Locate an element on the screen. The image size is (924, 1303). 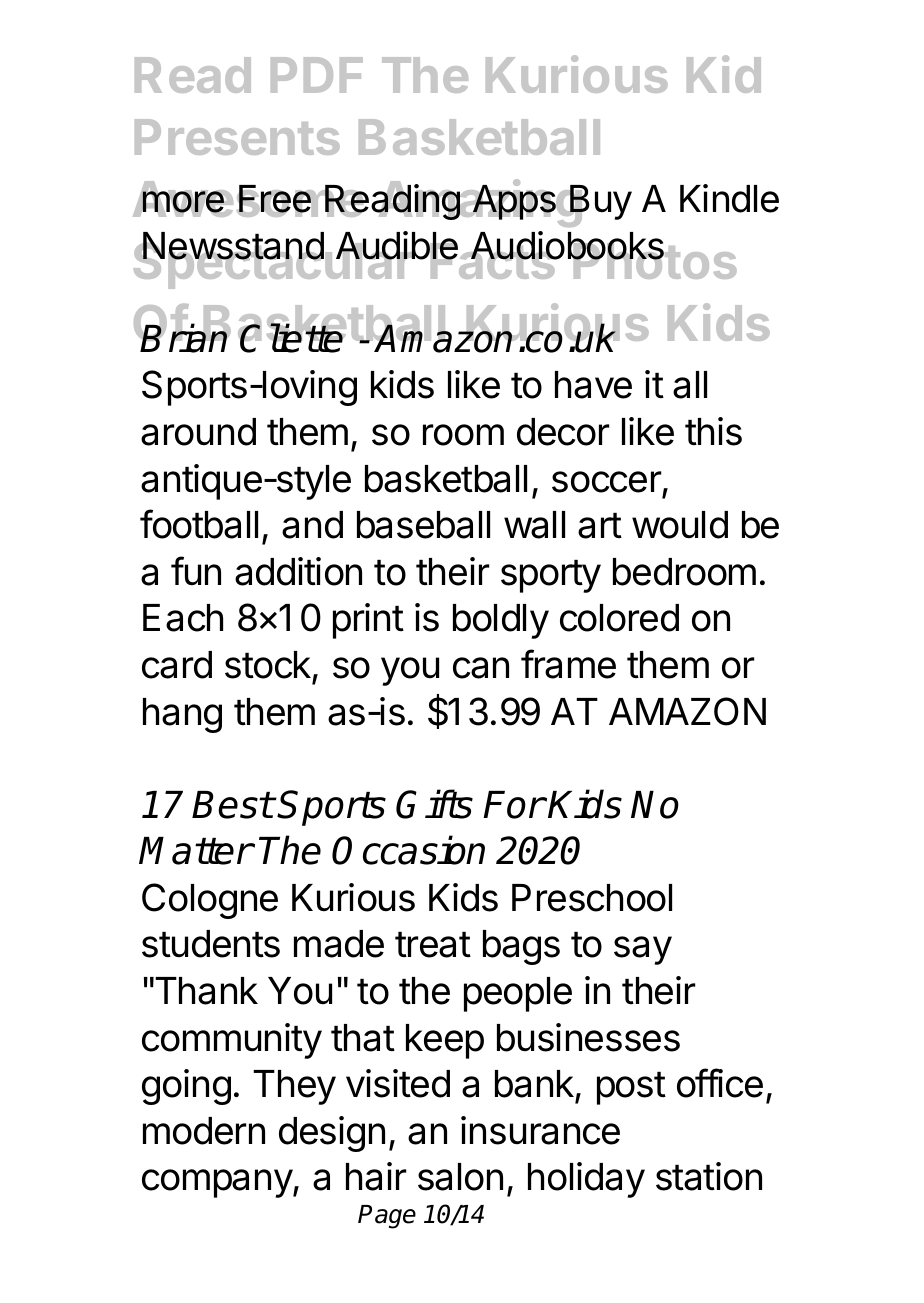
PDF is located at coordinates (317, 75).
